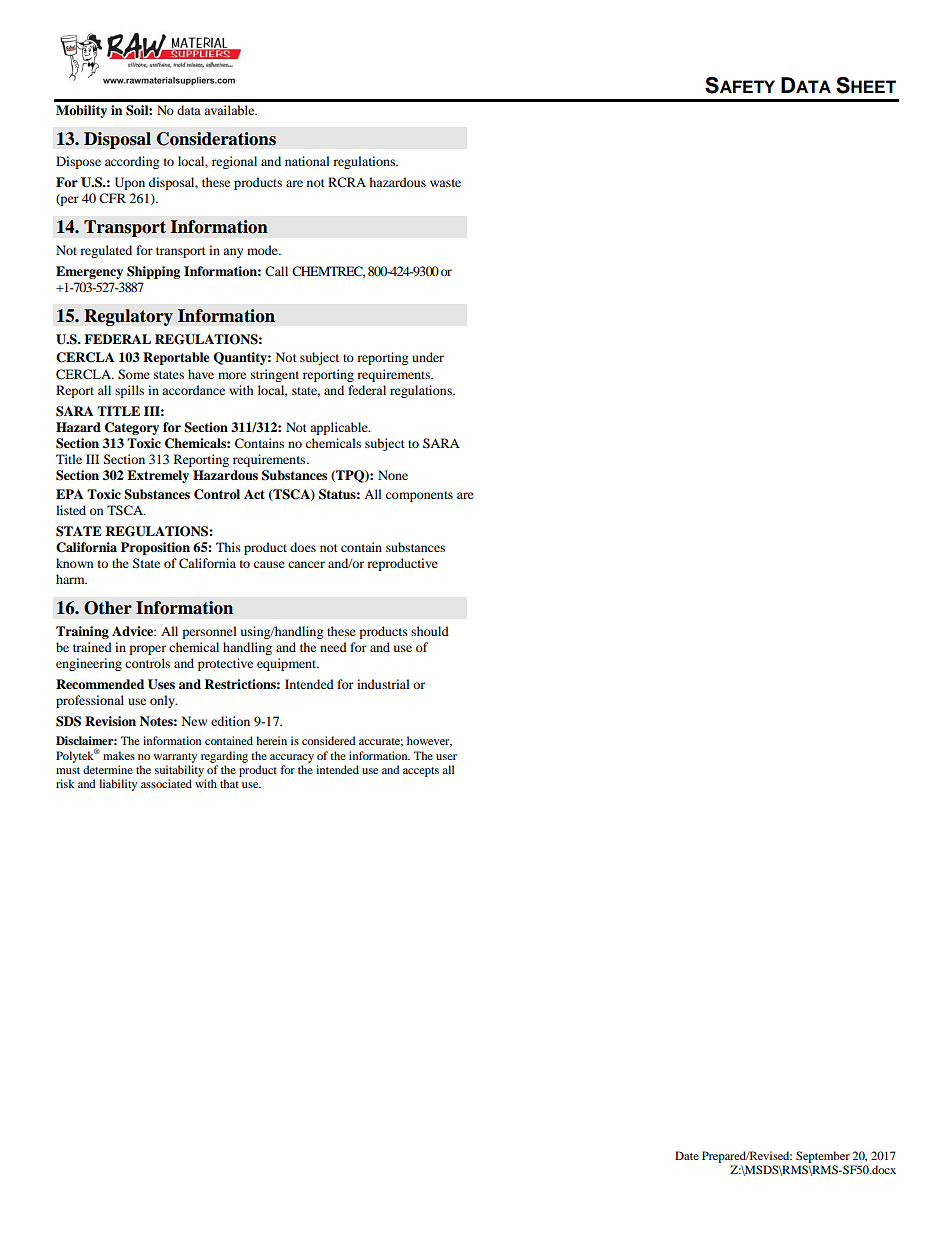  Describe the element at coordinates (421, 772) in the document. I see `accepts` at that location.
